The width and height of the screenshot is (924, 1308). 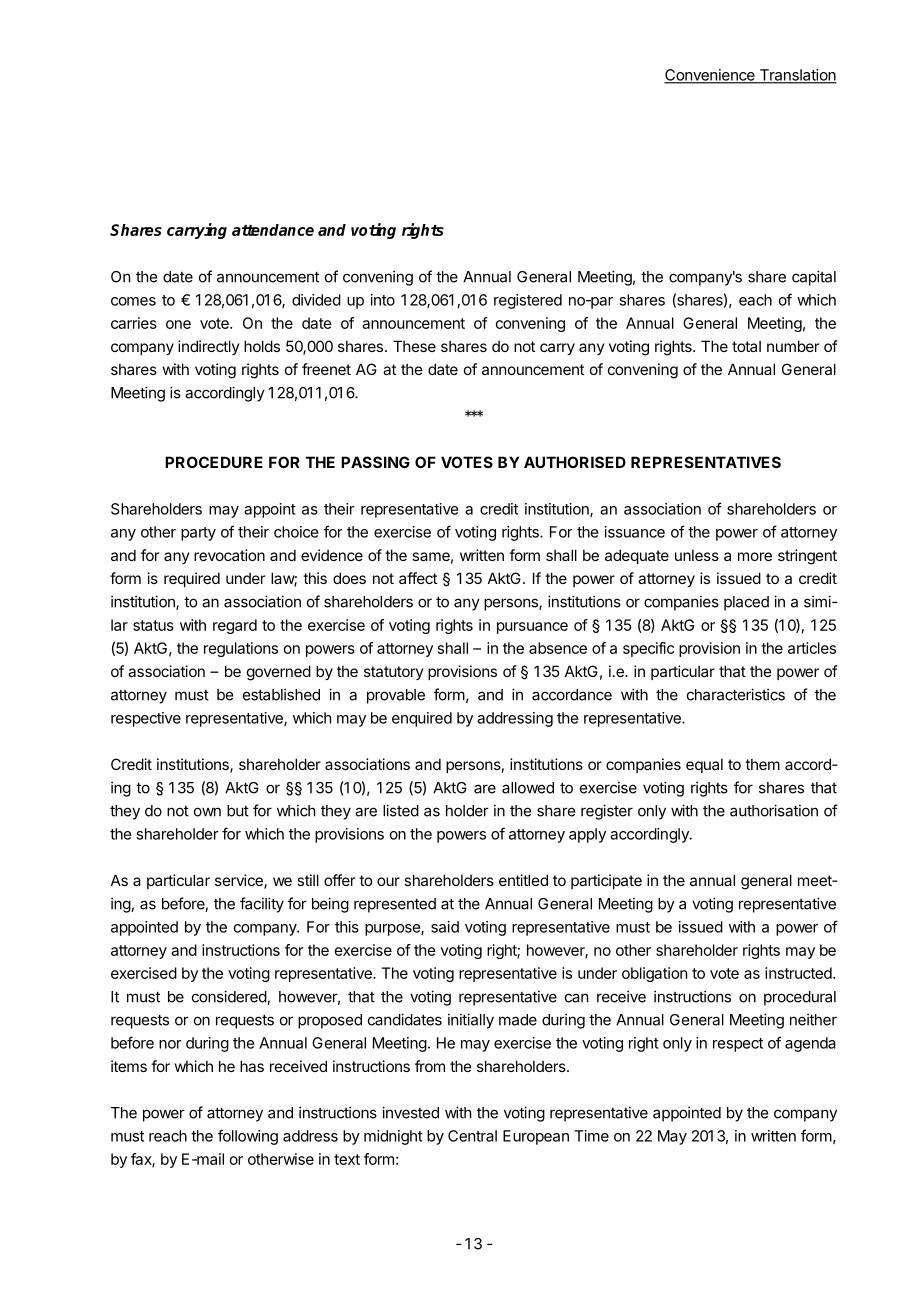 I want to click on Central, so click(x=472, y=1136).
